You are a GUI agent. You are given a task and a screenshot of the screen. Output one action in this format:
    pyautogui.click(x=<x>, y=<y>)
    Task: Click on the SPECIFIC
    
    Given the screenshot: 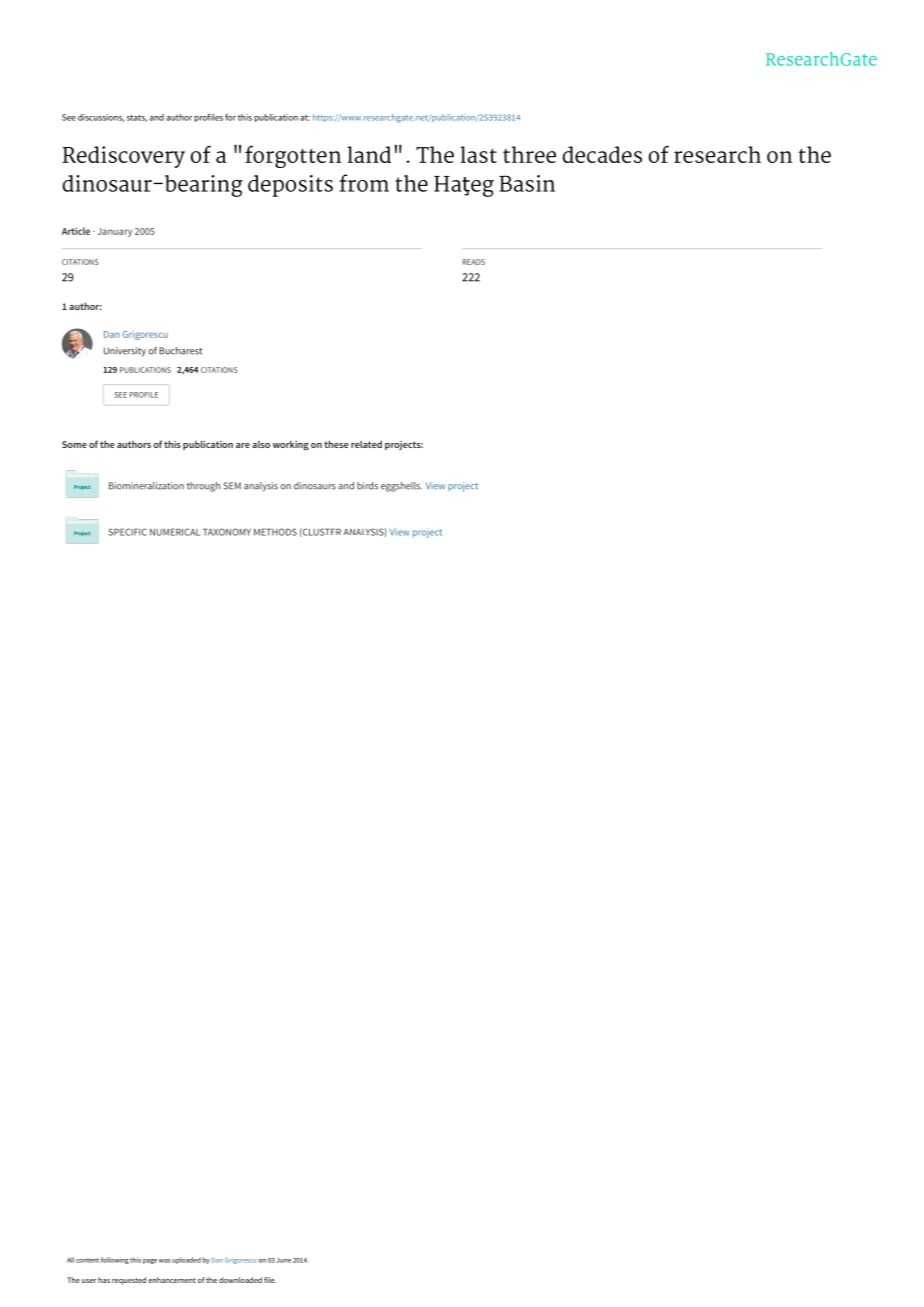 What is the action you would take?
    pyautogui.click(x=127, y=532)
